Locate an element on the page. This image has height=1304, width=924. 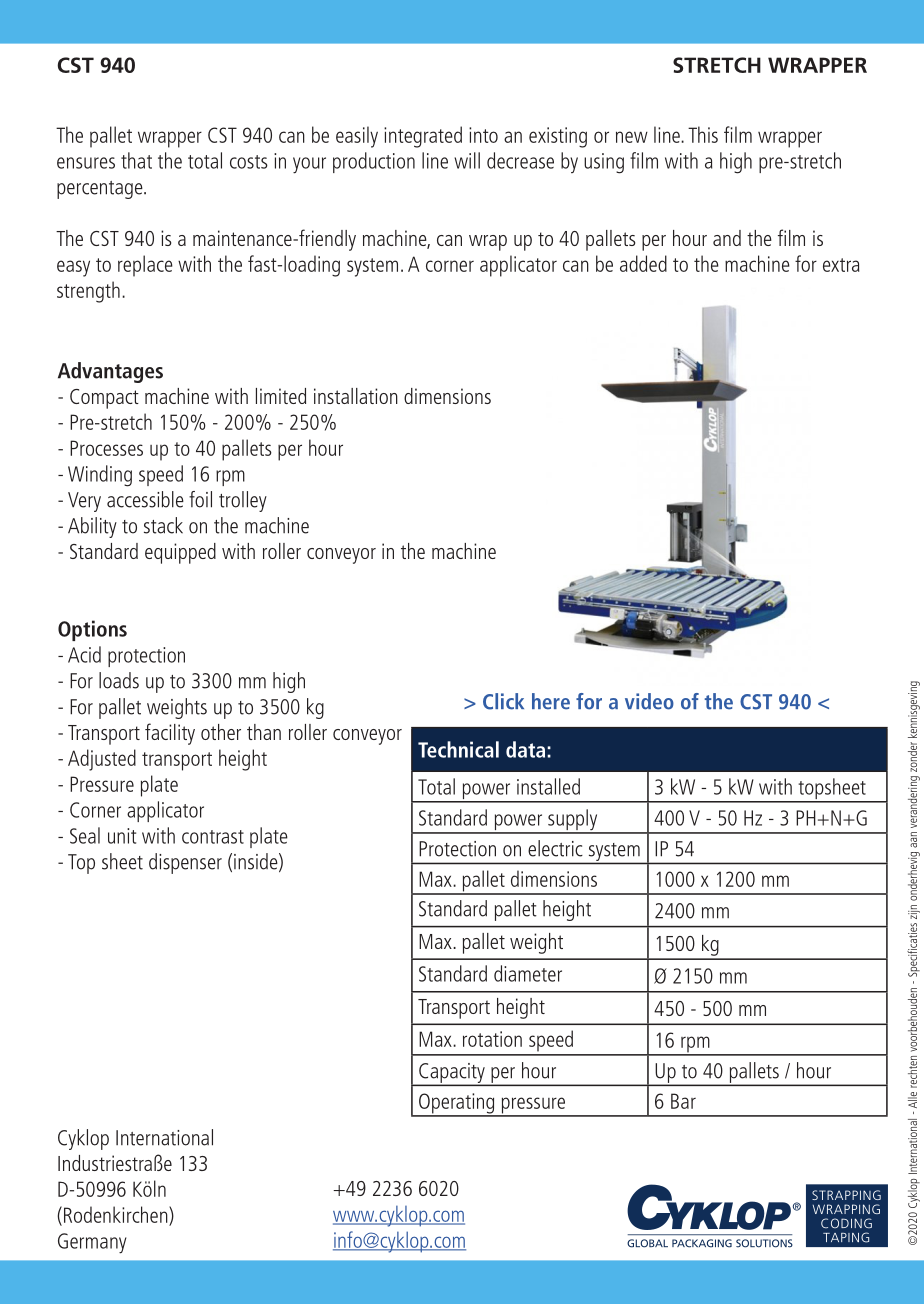
dispenser is located at coordinates (185, 863).
